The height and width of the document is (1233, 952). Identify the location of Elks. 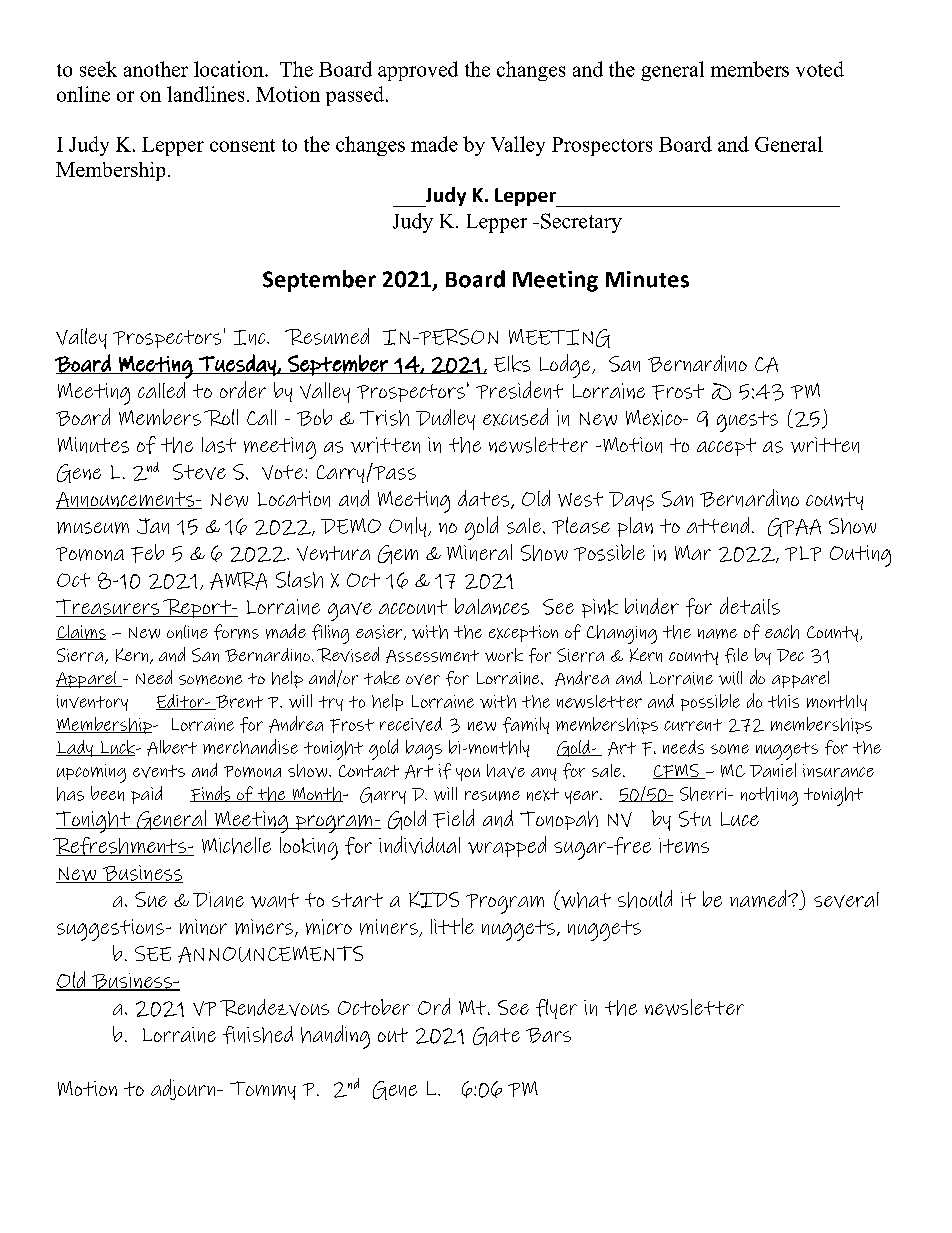
(512, 363).
